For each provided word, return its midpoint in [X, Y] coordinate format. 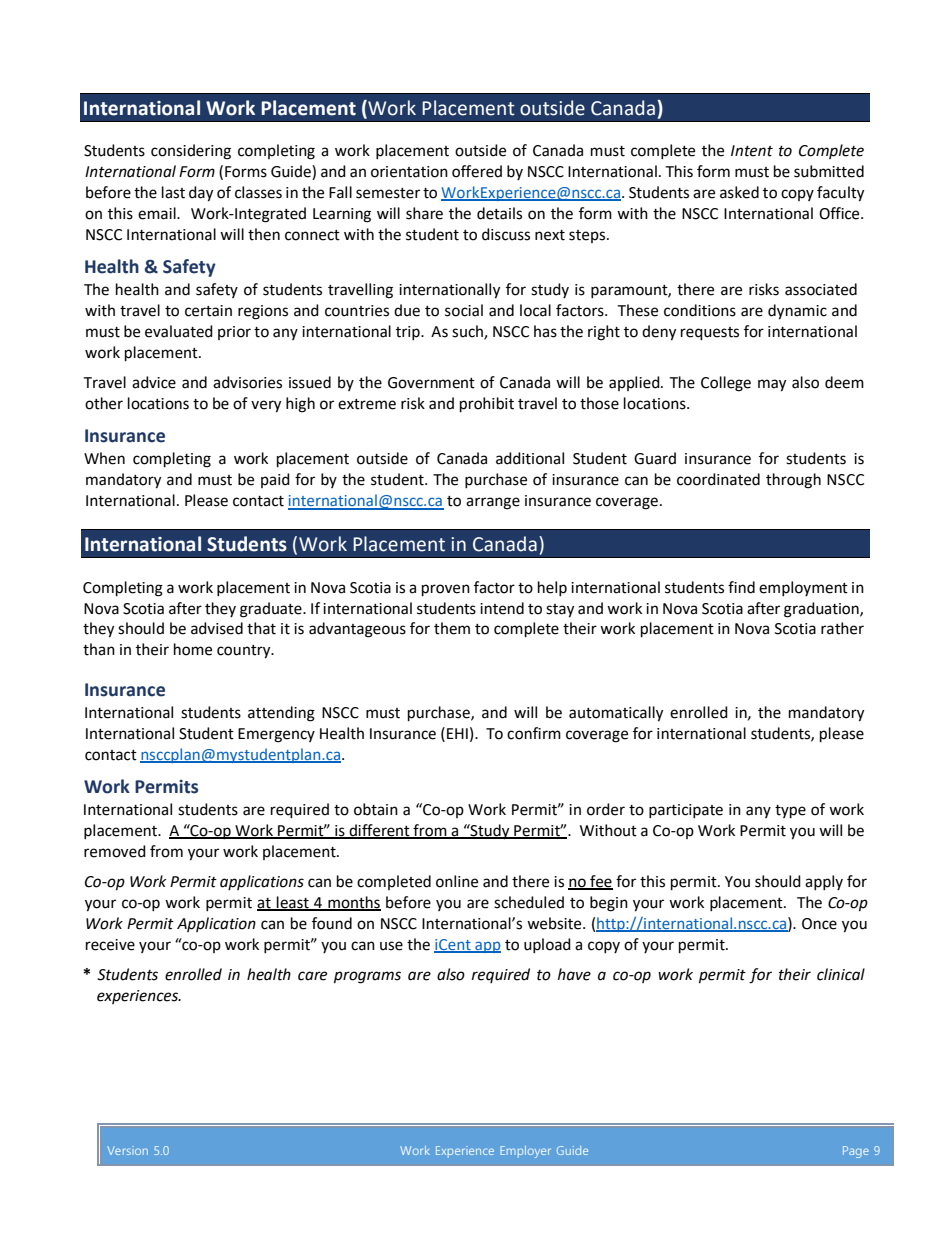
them [452, 628]
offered [477, 171]
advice [154, 382]
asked [739, 192]
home [193, 649]
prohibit [487, 405]
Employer [525, 1152]
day [201, 194]
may [772, 385]
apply [824, 882]
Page [856, 1152]
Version [127, 1150]
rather [842, 628]
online [457, 881]
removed [115, 851]
